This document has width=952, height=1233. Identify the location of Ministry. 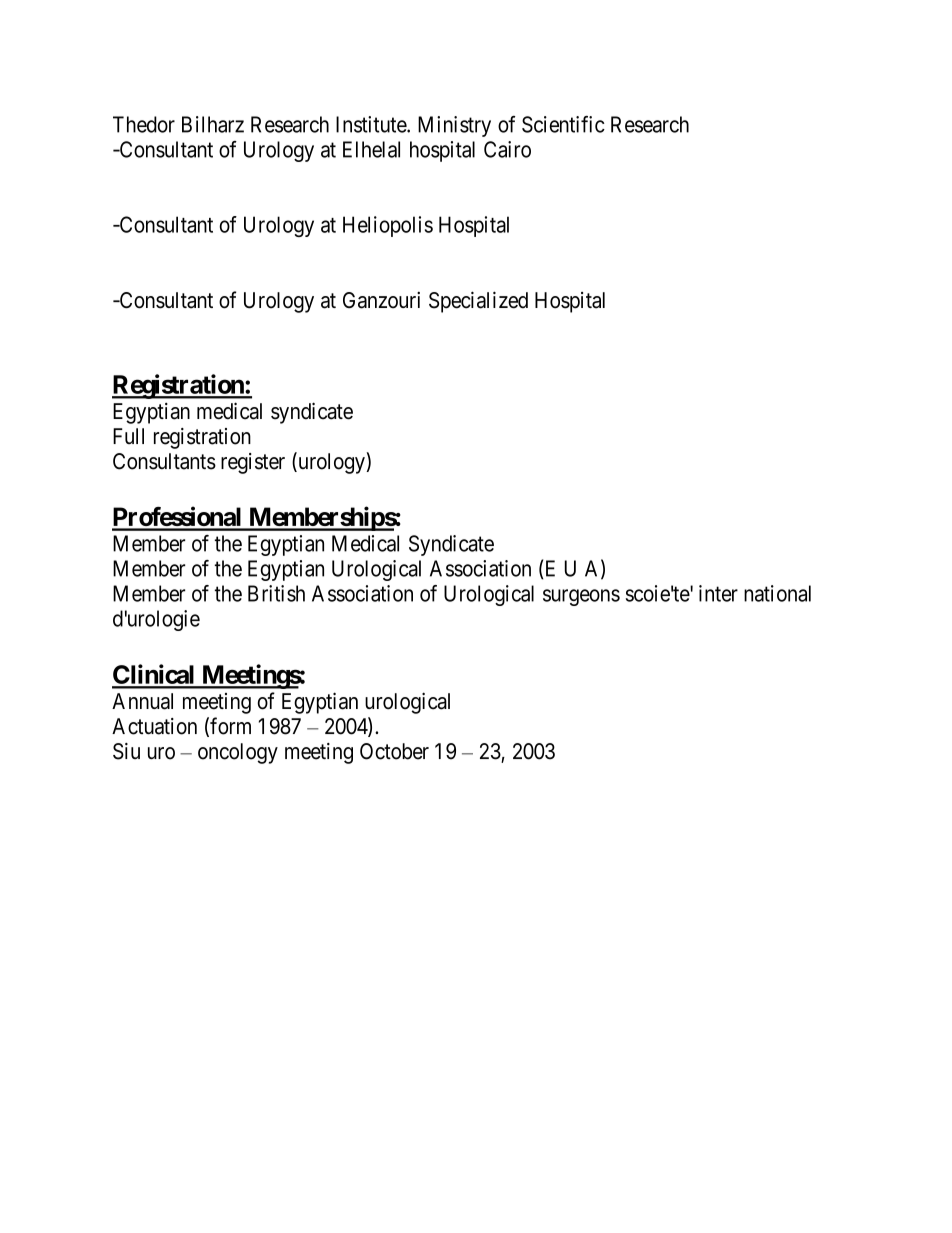
(454, 126).
